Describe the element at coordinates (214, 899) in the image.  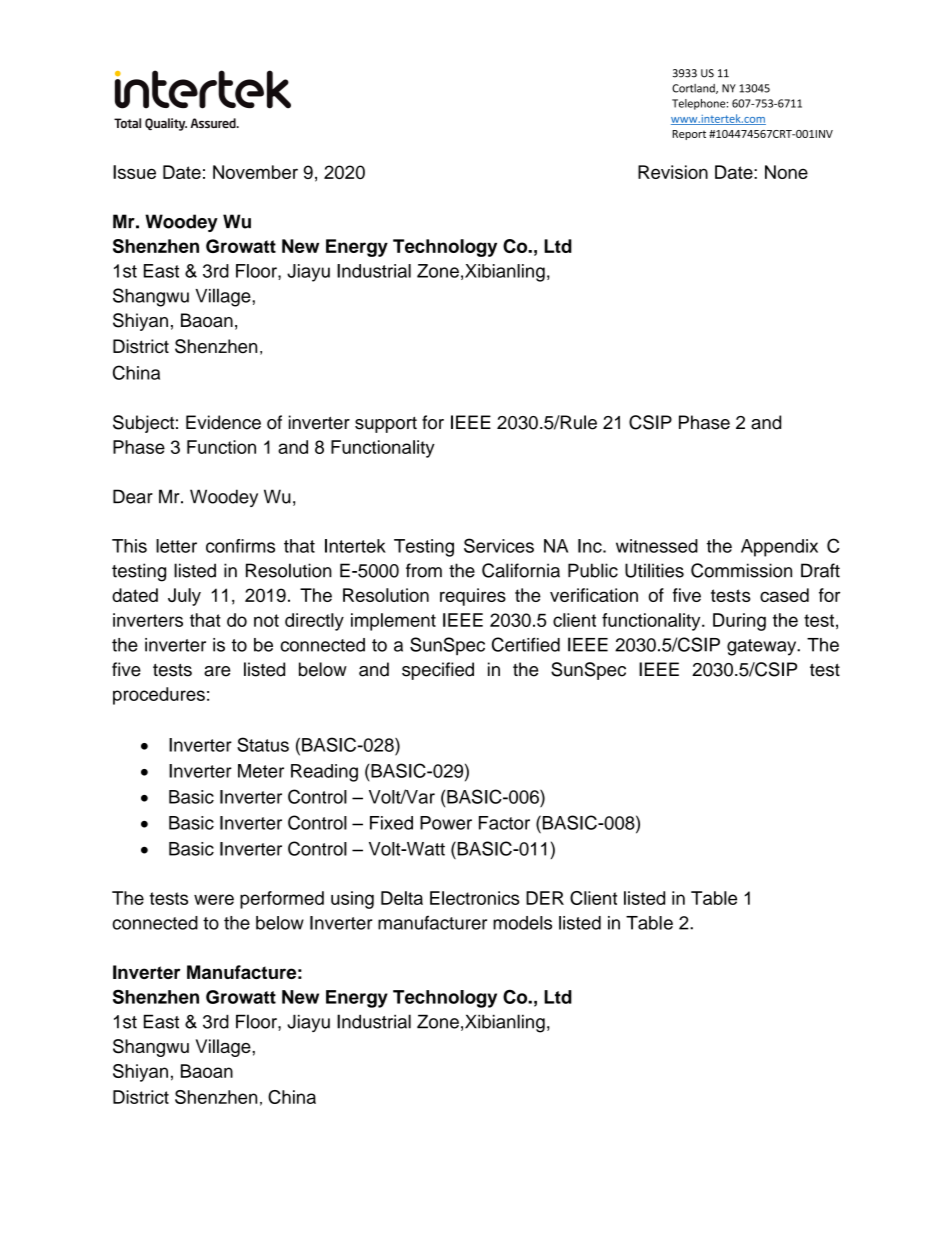
I see `were` at that location.
